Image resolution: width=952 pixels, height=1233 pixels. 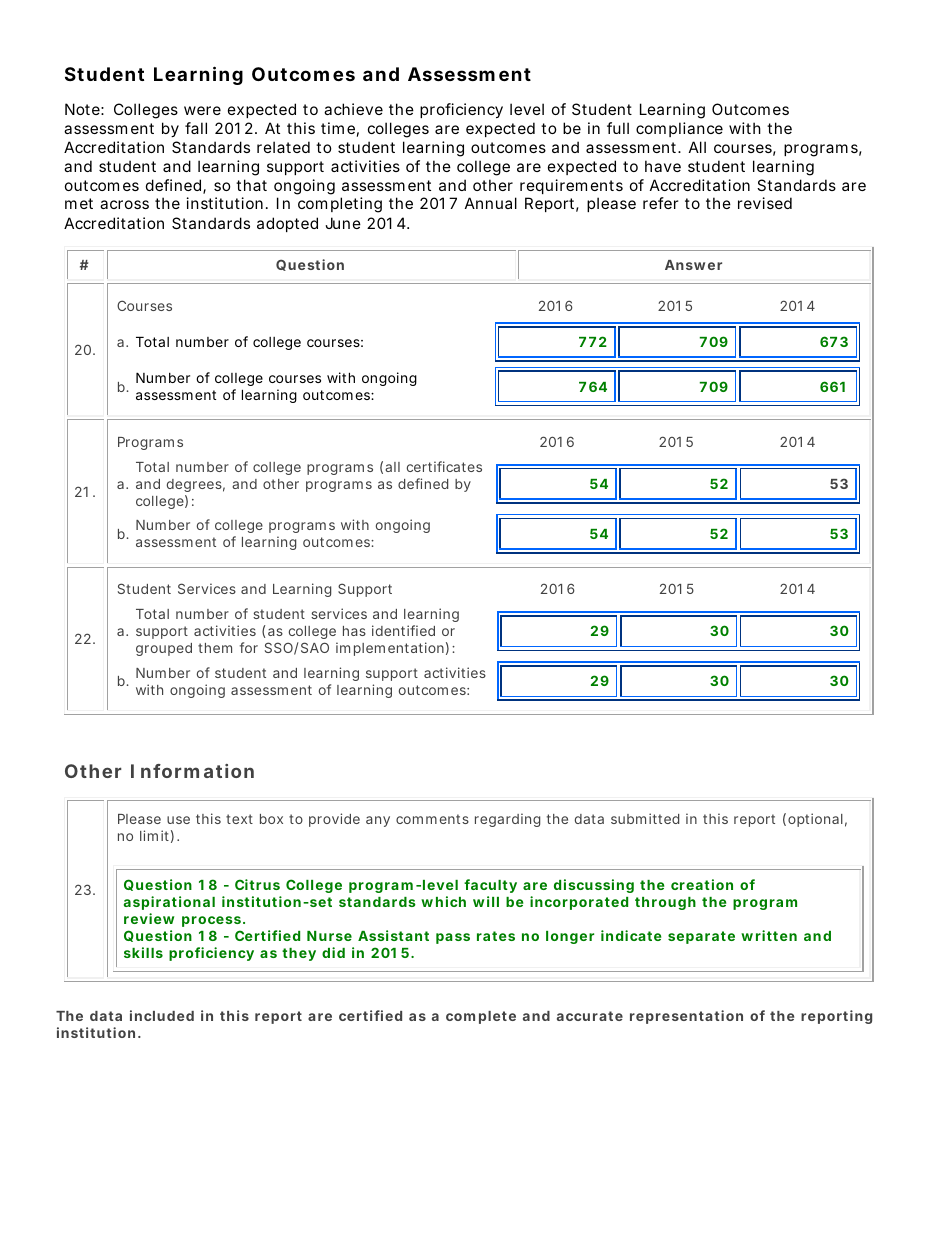 I want to click on grouped, so click(x=164, y=649).
